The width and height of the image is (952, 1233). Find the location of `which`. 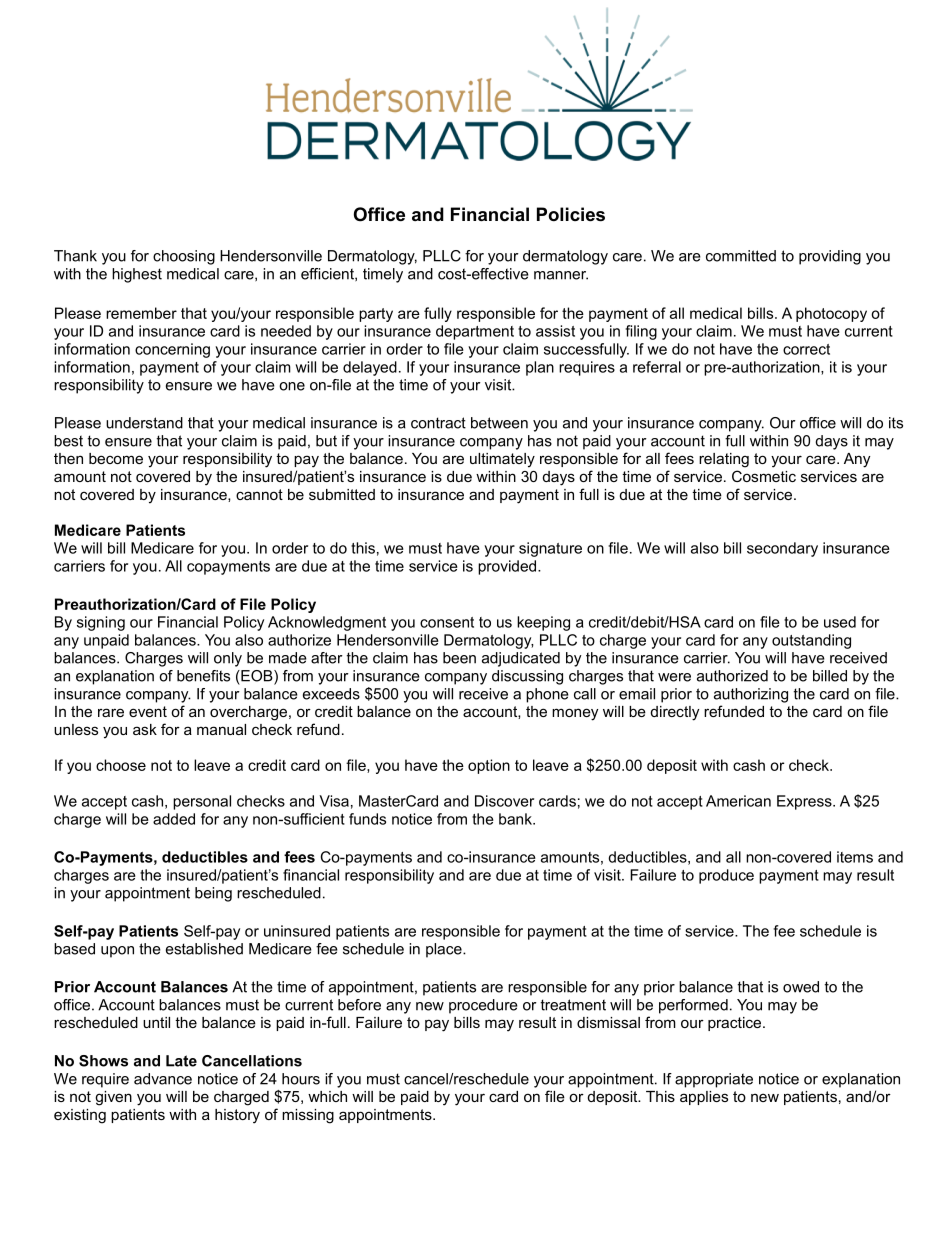

which is located at coordinates (327, 1096).
